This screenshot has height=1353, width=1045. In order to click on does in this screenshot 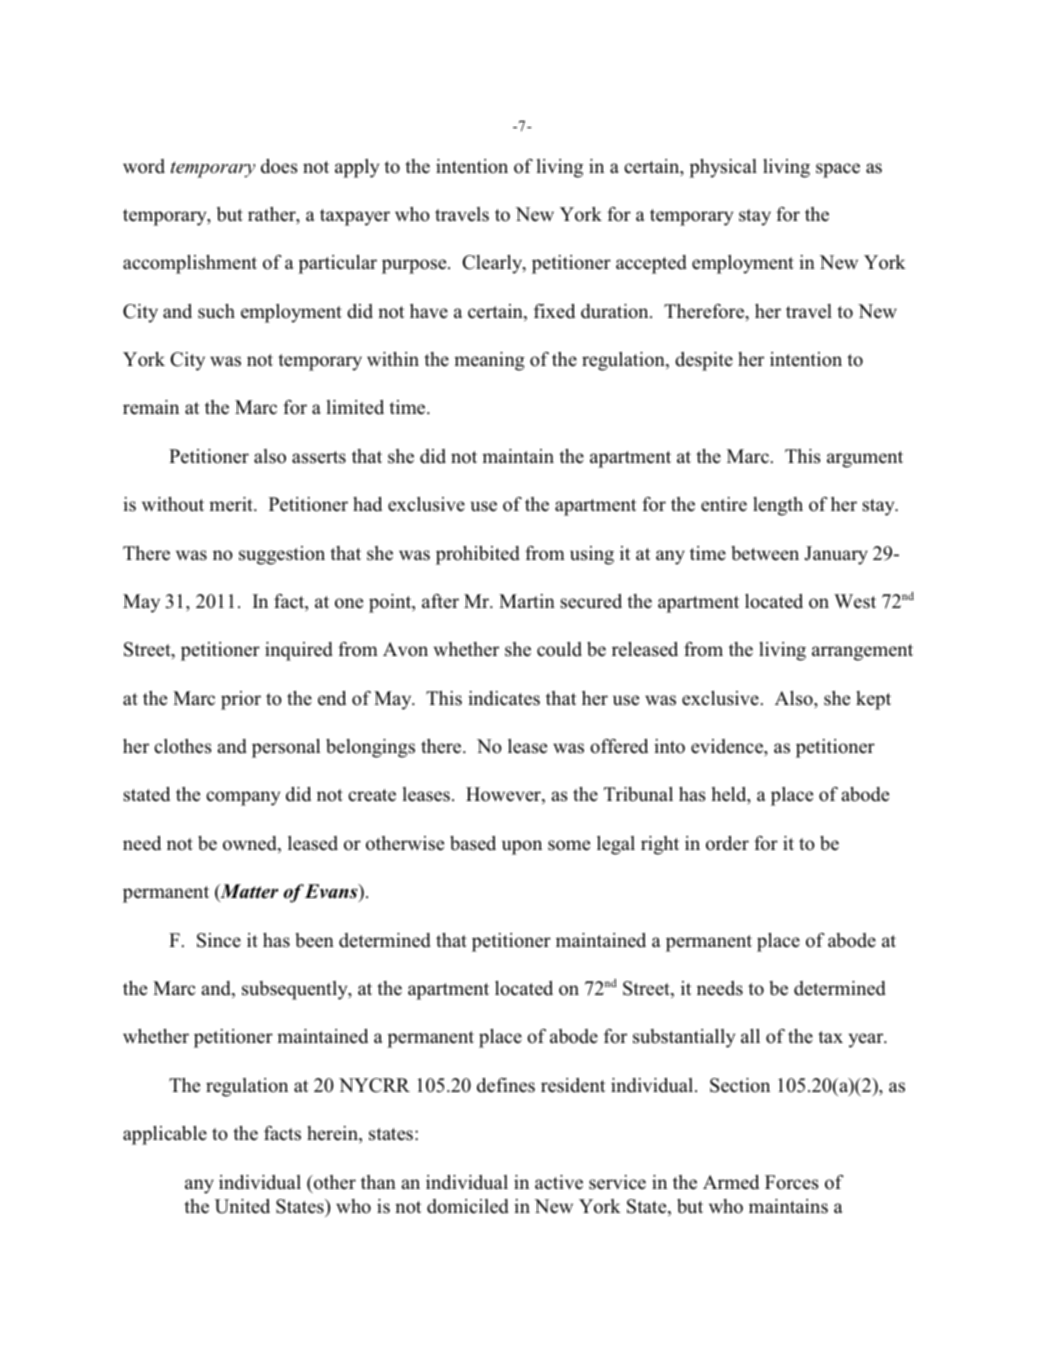, I will do `click(279, 166)`.
